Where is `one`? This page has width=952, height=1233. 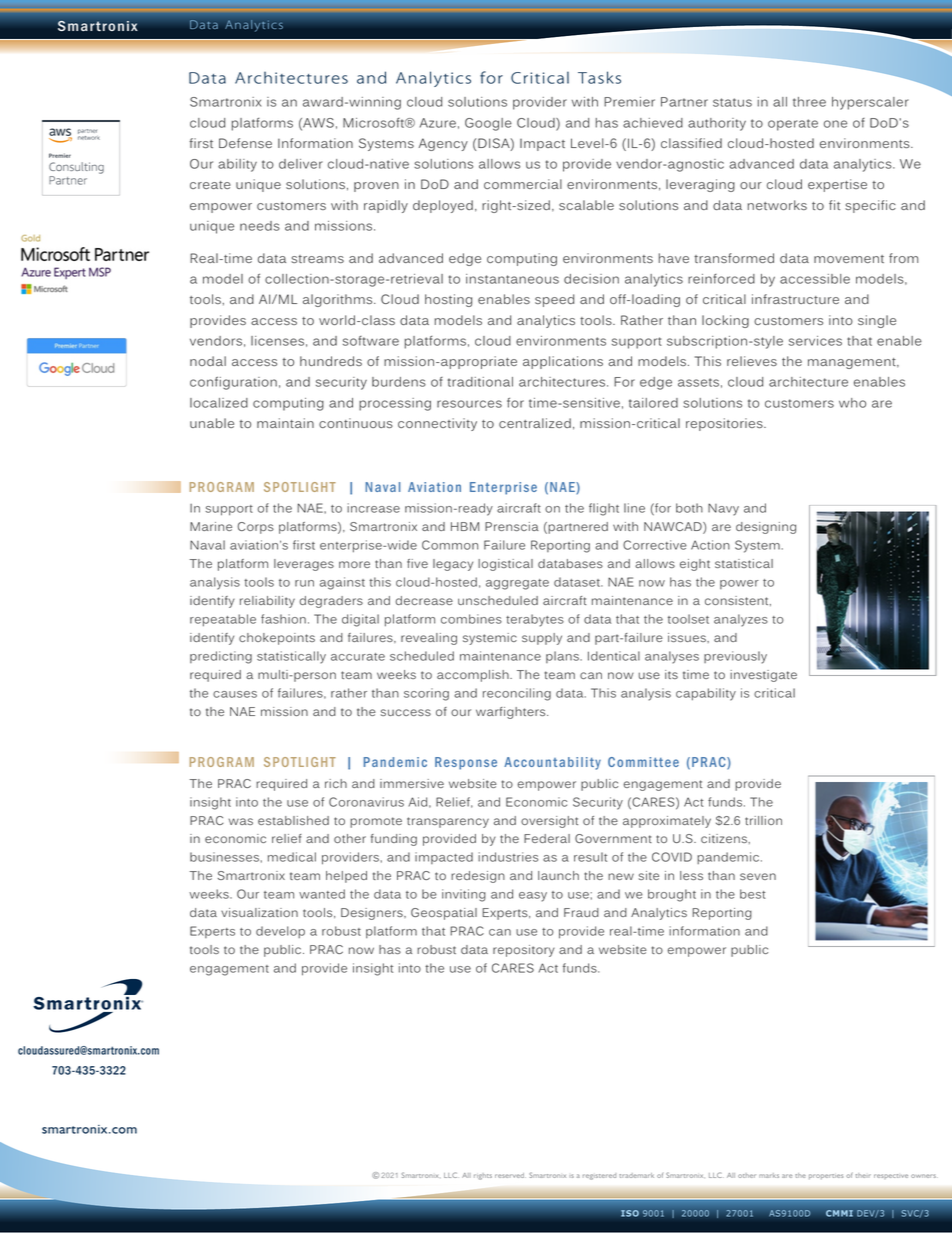 one is located at coordinates (835, 124).
